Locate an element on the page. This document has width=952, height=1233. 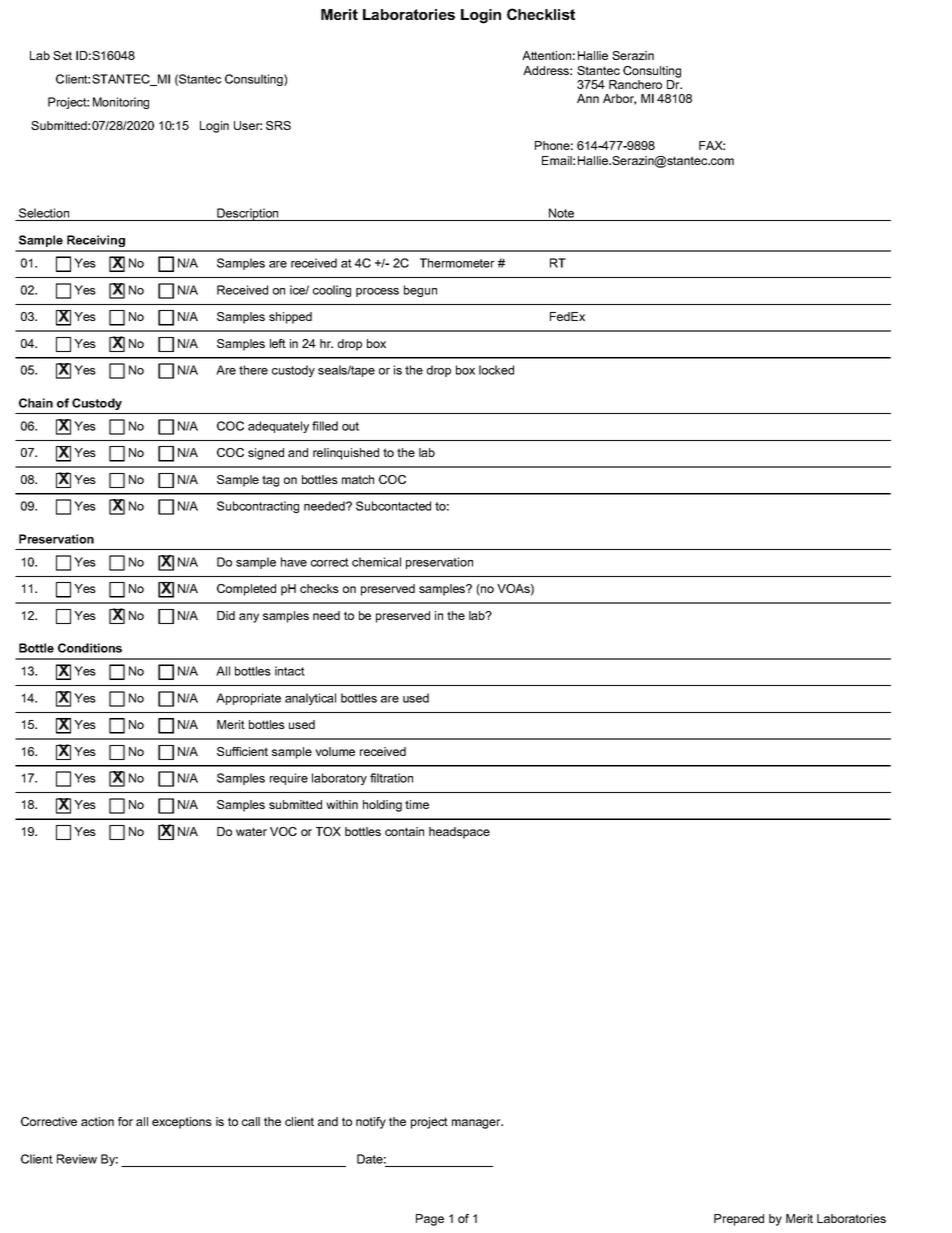
Page is located at coordinates (430, 1220).
